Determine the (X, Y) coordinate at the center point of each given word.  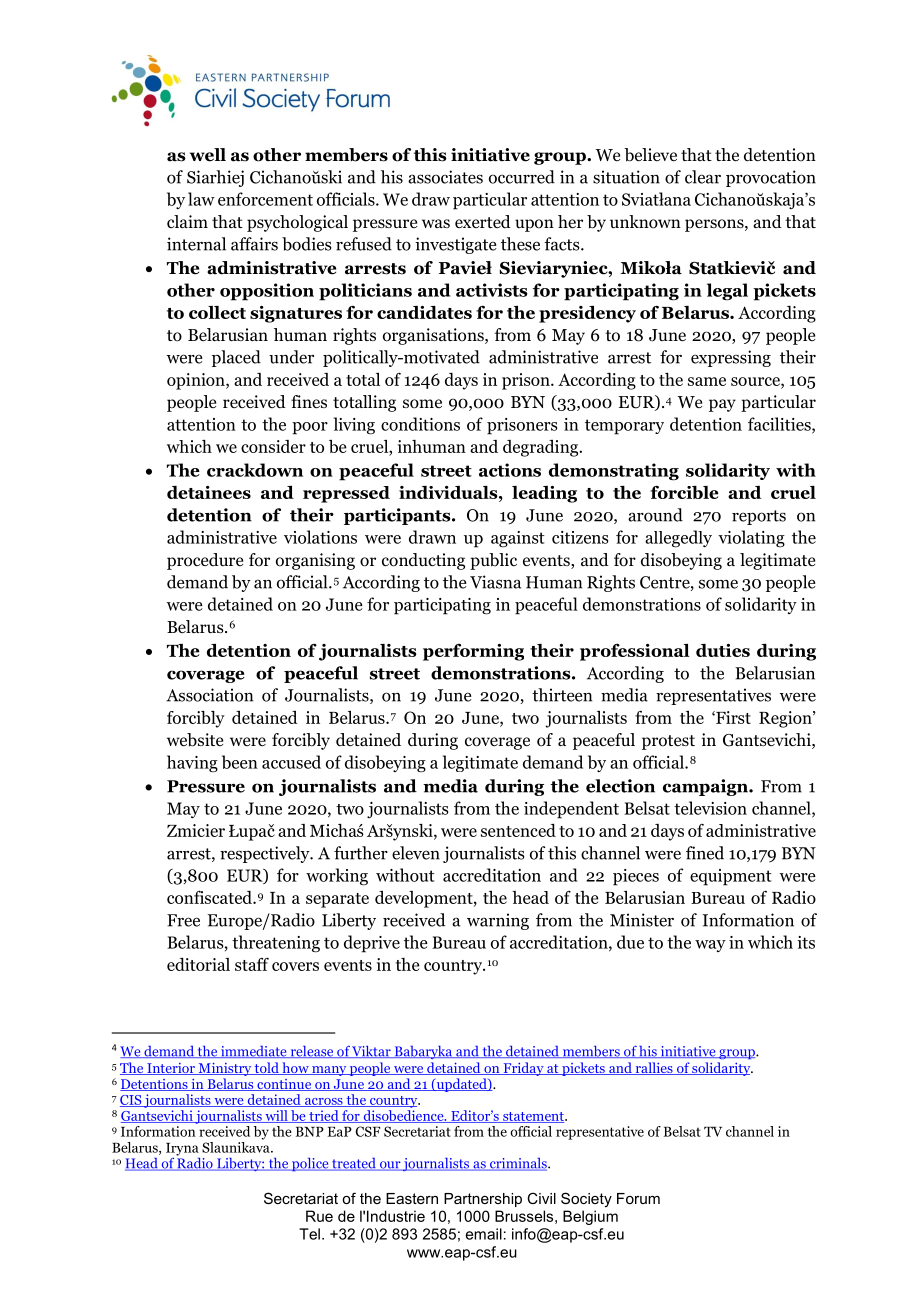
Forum (638, 1198)
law (201, 199)
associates (445, 177)
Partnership (483, 1200)
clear (703, 177)
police (310, 1164)
